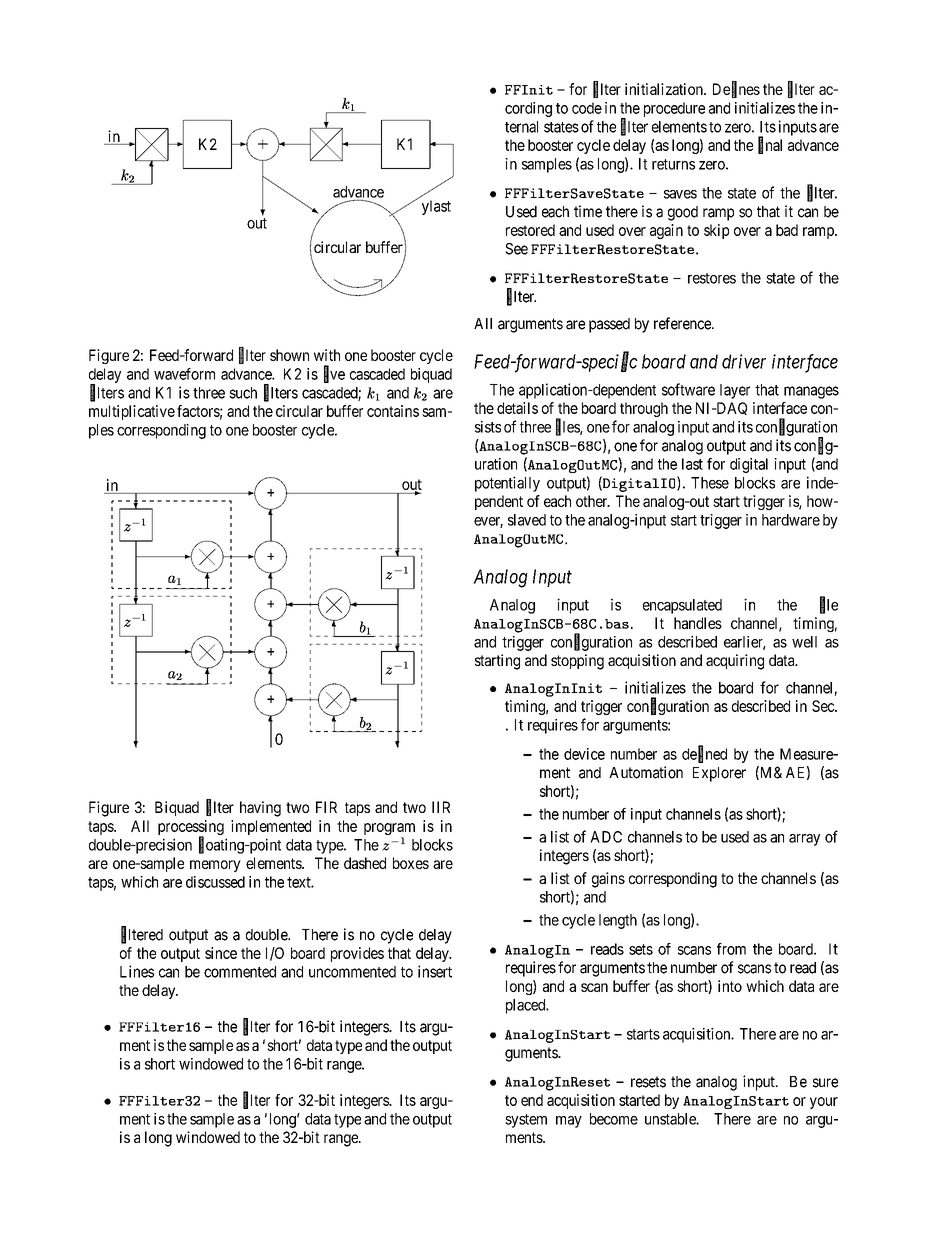  What do you see at coordinates (577, 662) in the screenshot?
I see `stopping` at bounding box center [577, 662].
